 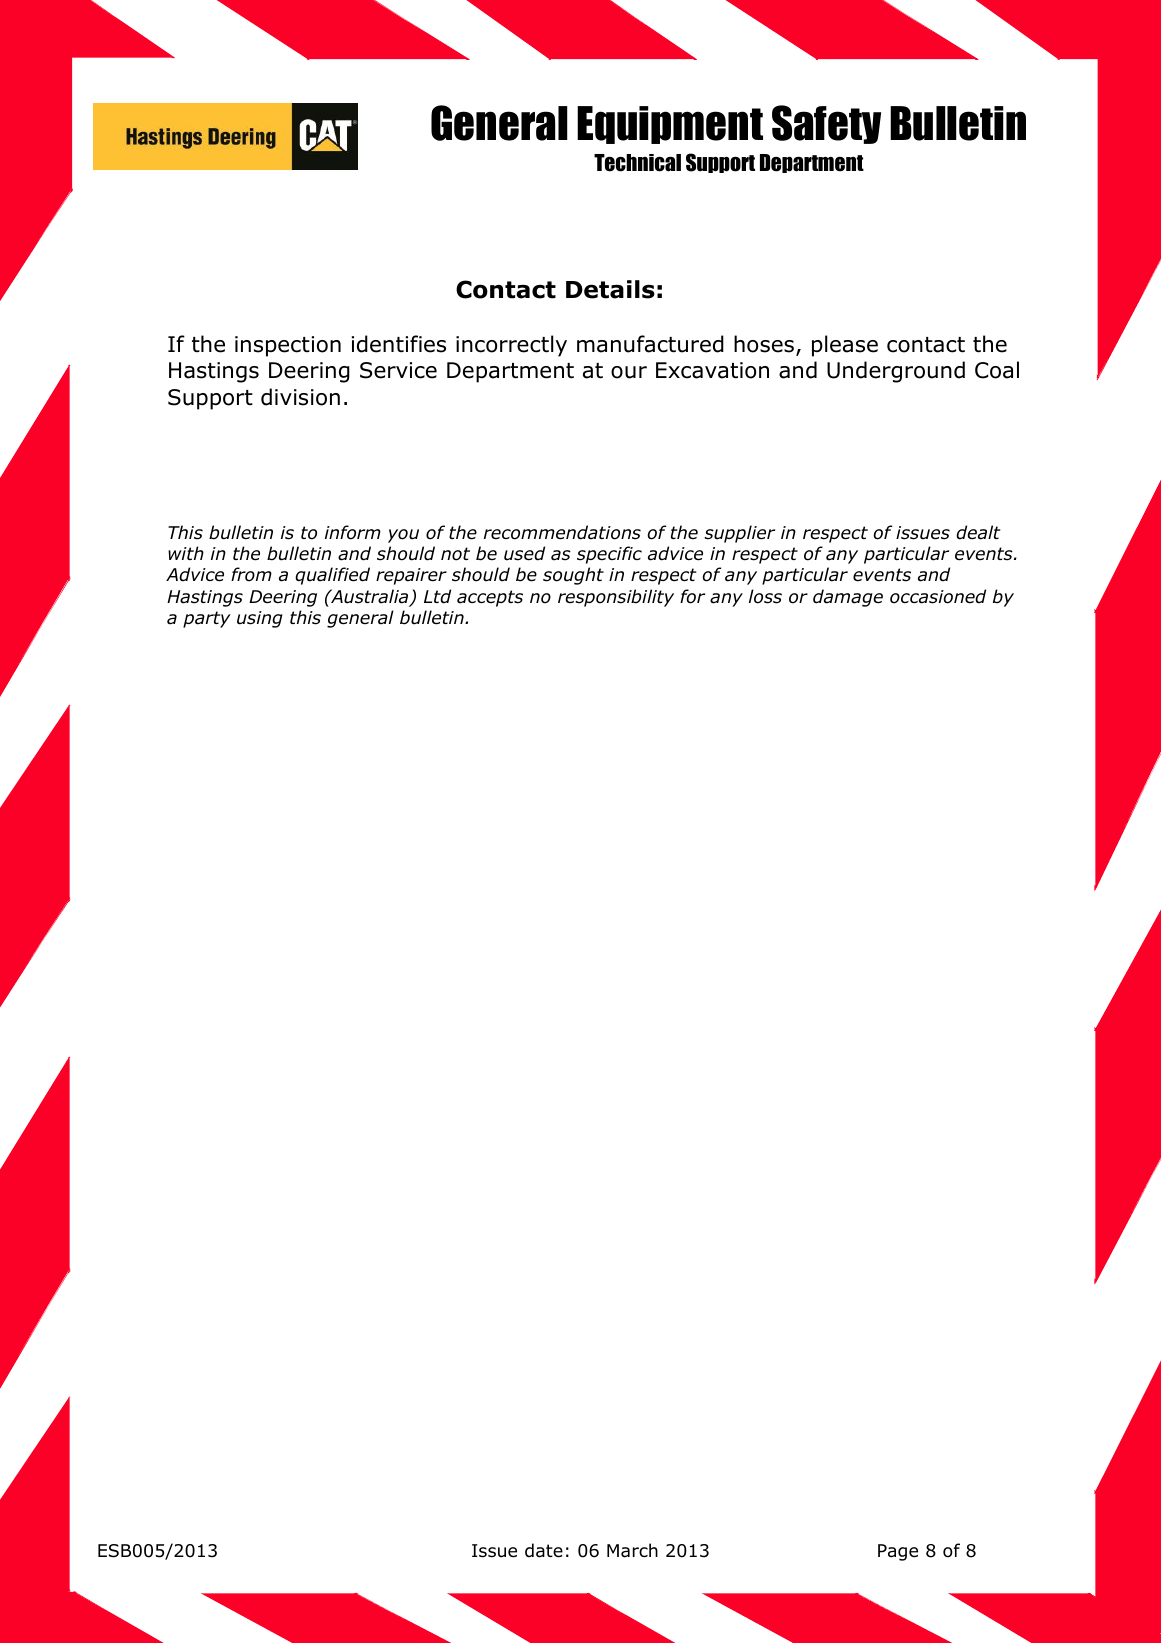 I want to click on responsibility, so click(x=616, y=598).
